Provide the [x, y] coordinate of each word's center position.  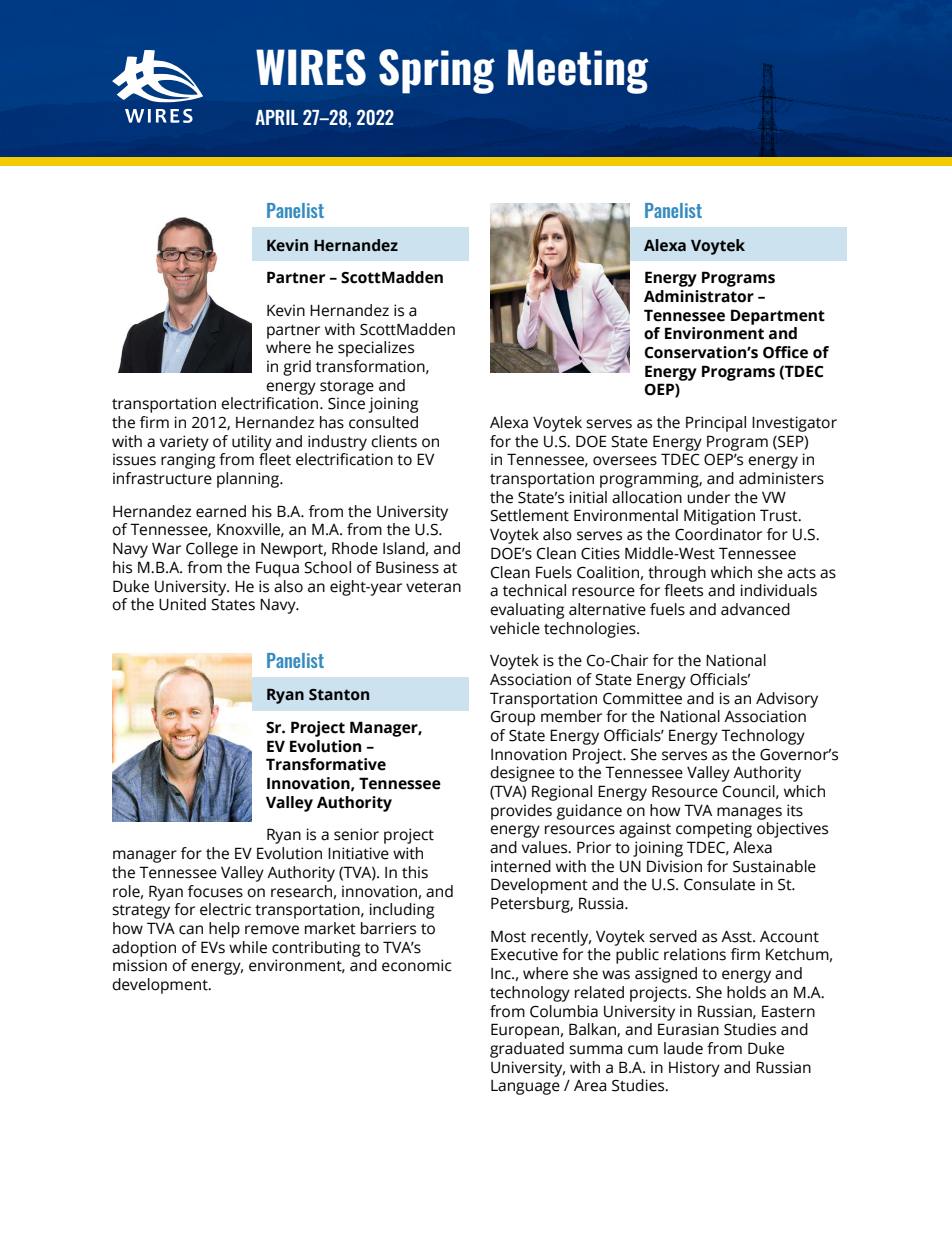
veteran [433, 587]
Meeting [578, 71]
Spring [437, 71]
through [677, 574]
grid [297, 368]
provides [521, 812]
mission [140, 965]
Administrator [699, 296]
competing [714, 830]
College [212, 550]
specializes [376, 349]
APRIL [276, 117]
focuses [215, 891]
